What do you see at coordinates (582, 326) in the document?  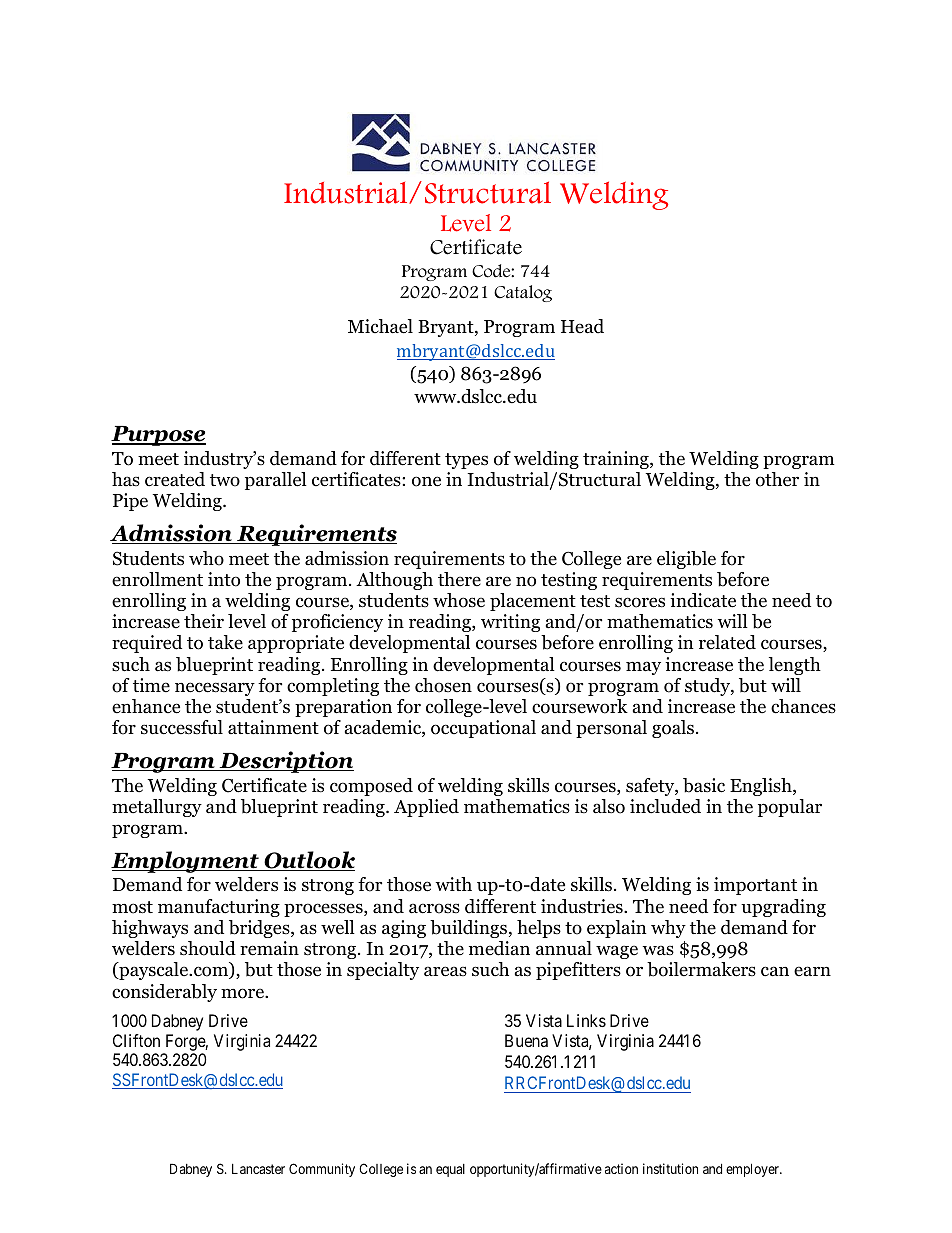 I see `Head` at bounding box center [582, 326].
